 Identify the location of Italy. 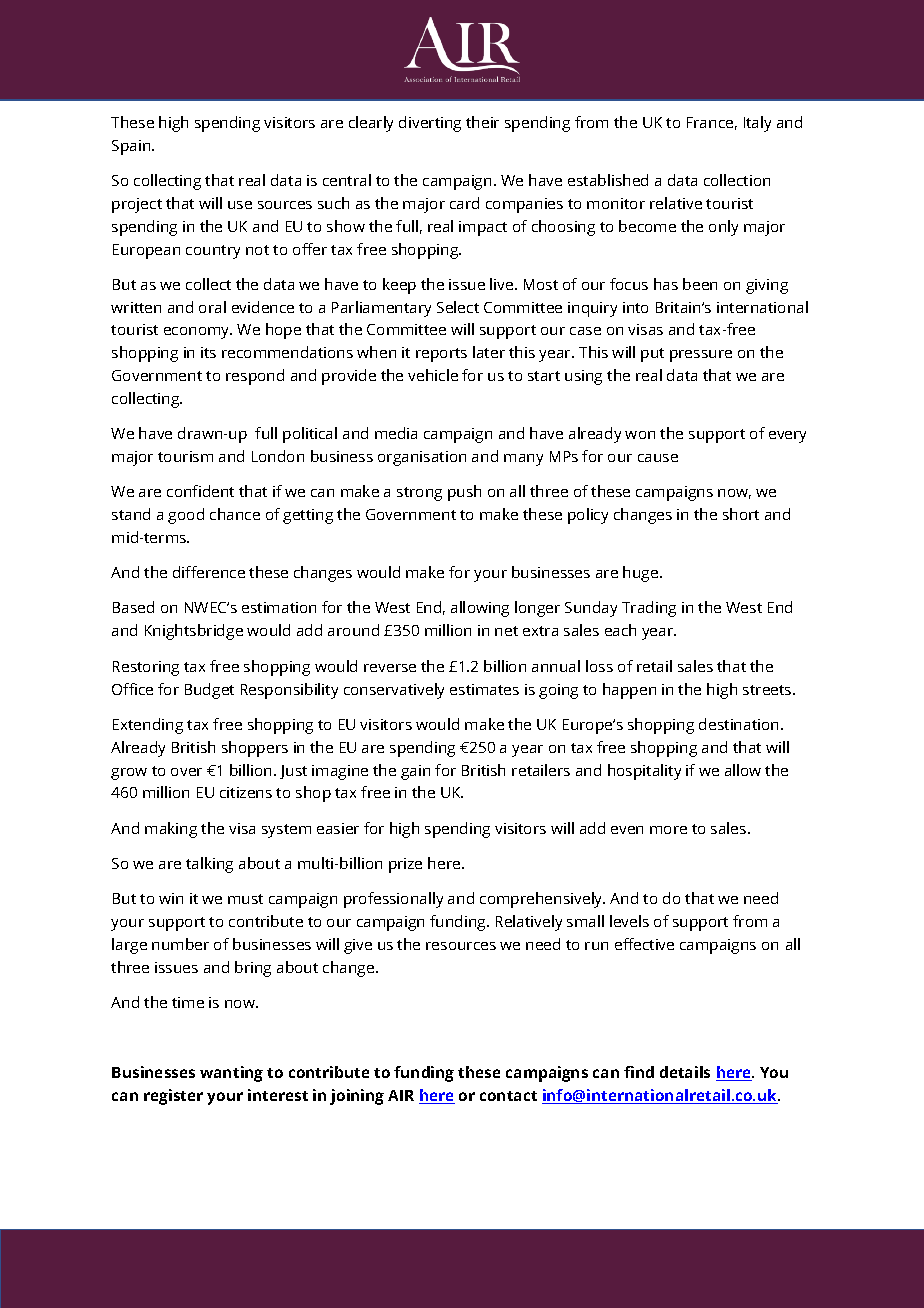
(757, 124).
